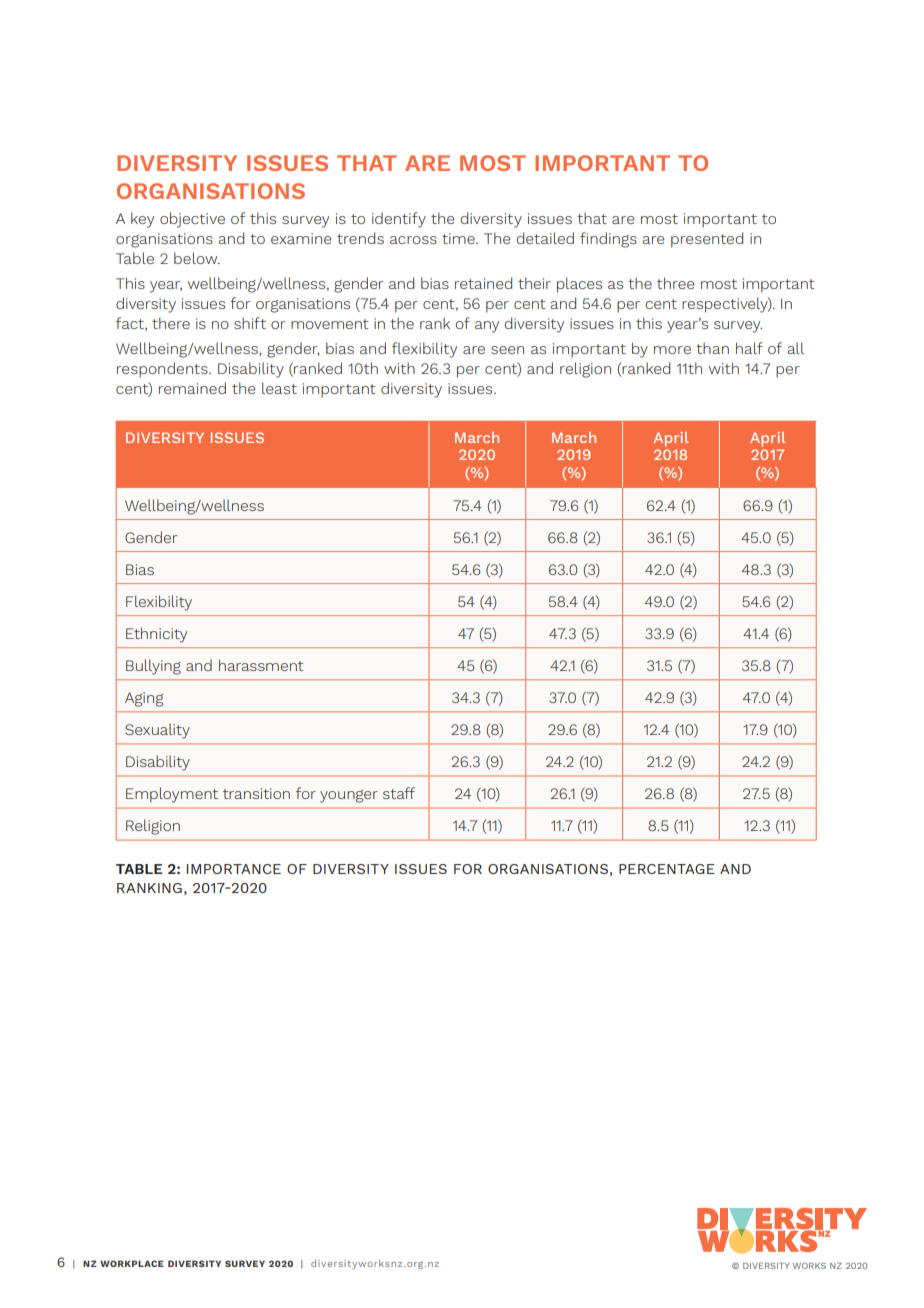 The image size is (924, 1308). What do you see at coordinates (707, 240) in the screenshot?
I see `presented` at bounding box center [707, 240].
